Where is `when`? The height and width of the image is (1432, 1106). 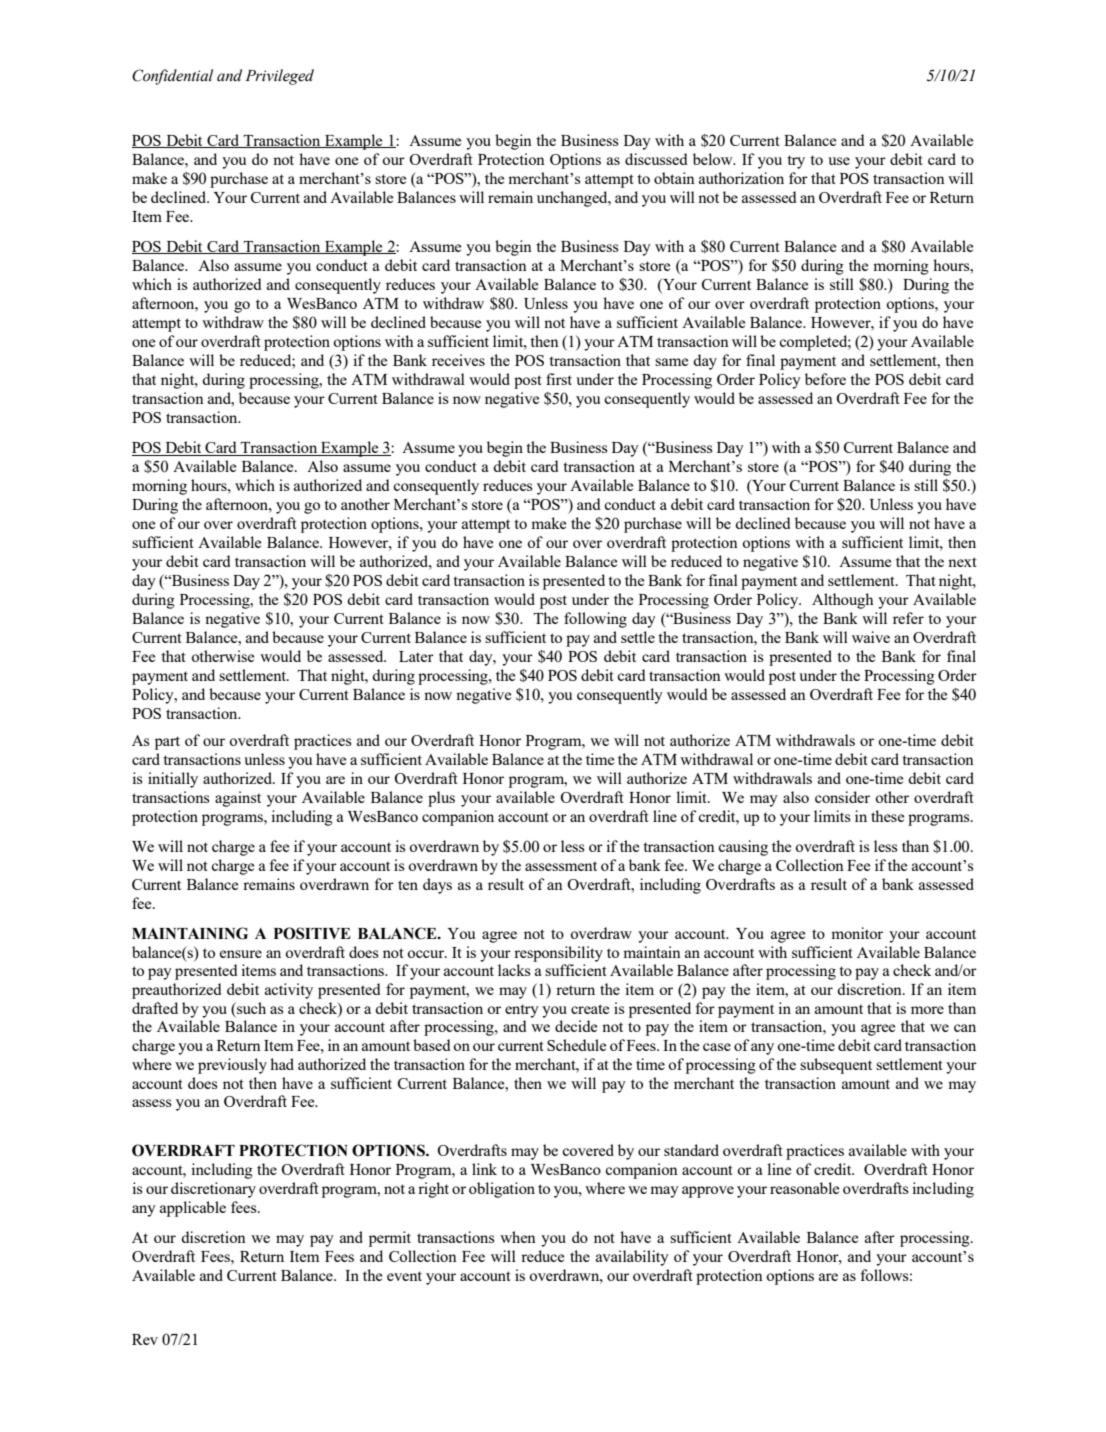 when is located at coordinates (518, 1237).
